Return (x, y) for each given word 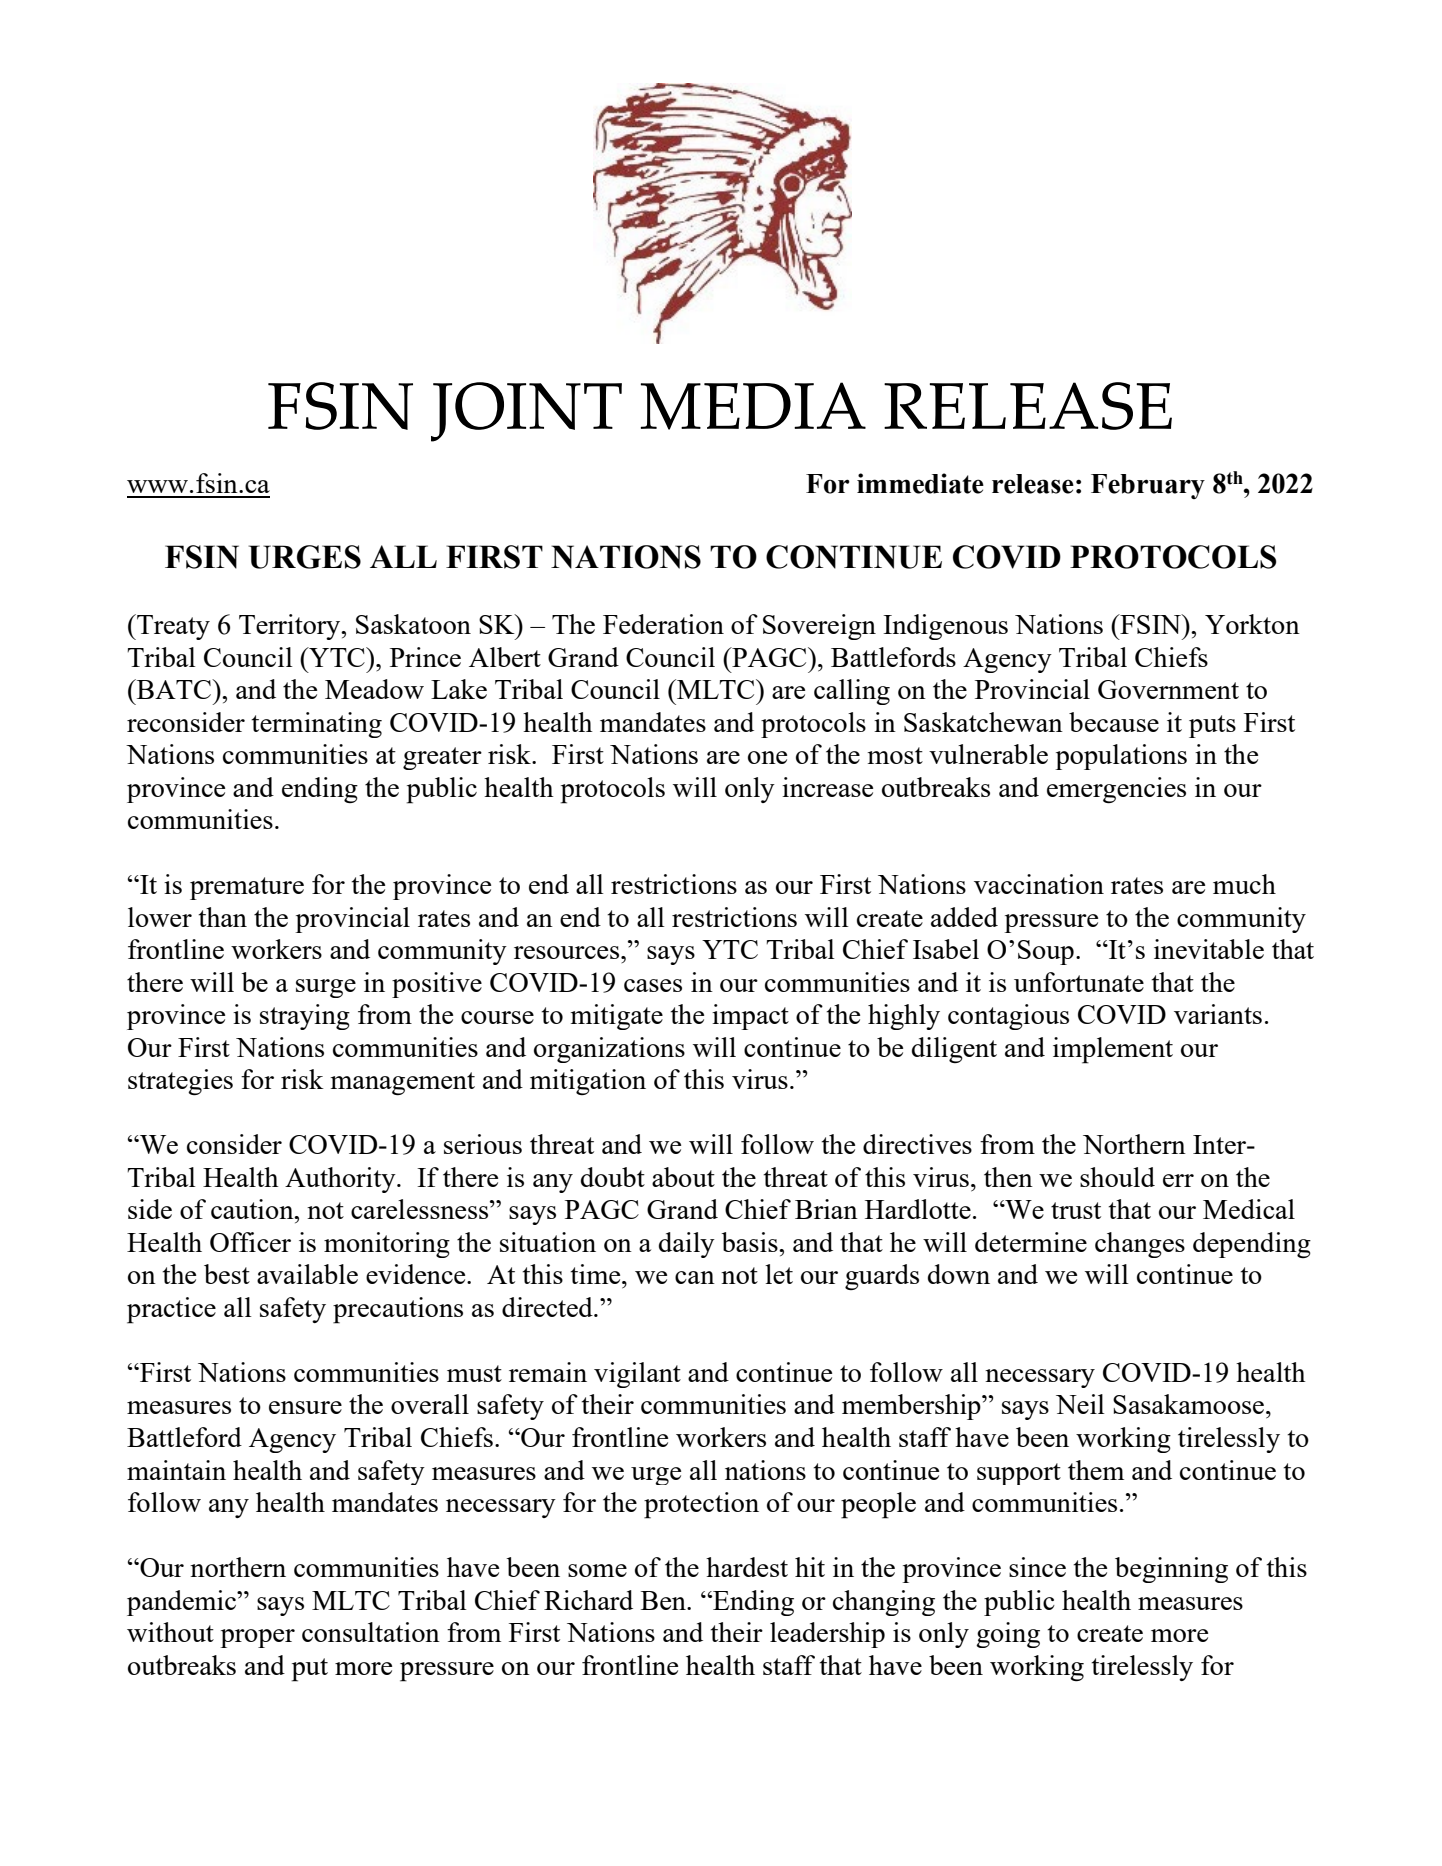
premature (247, 888)
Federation (663, 624)
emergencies (1116, 790)
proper (257, 1638)
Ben (664, 1600)
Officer (250, 1242)
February (1148, 486)
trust (1076, 1210)
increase (827, 787)
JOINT (526, 412)
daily (687, 1245)
